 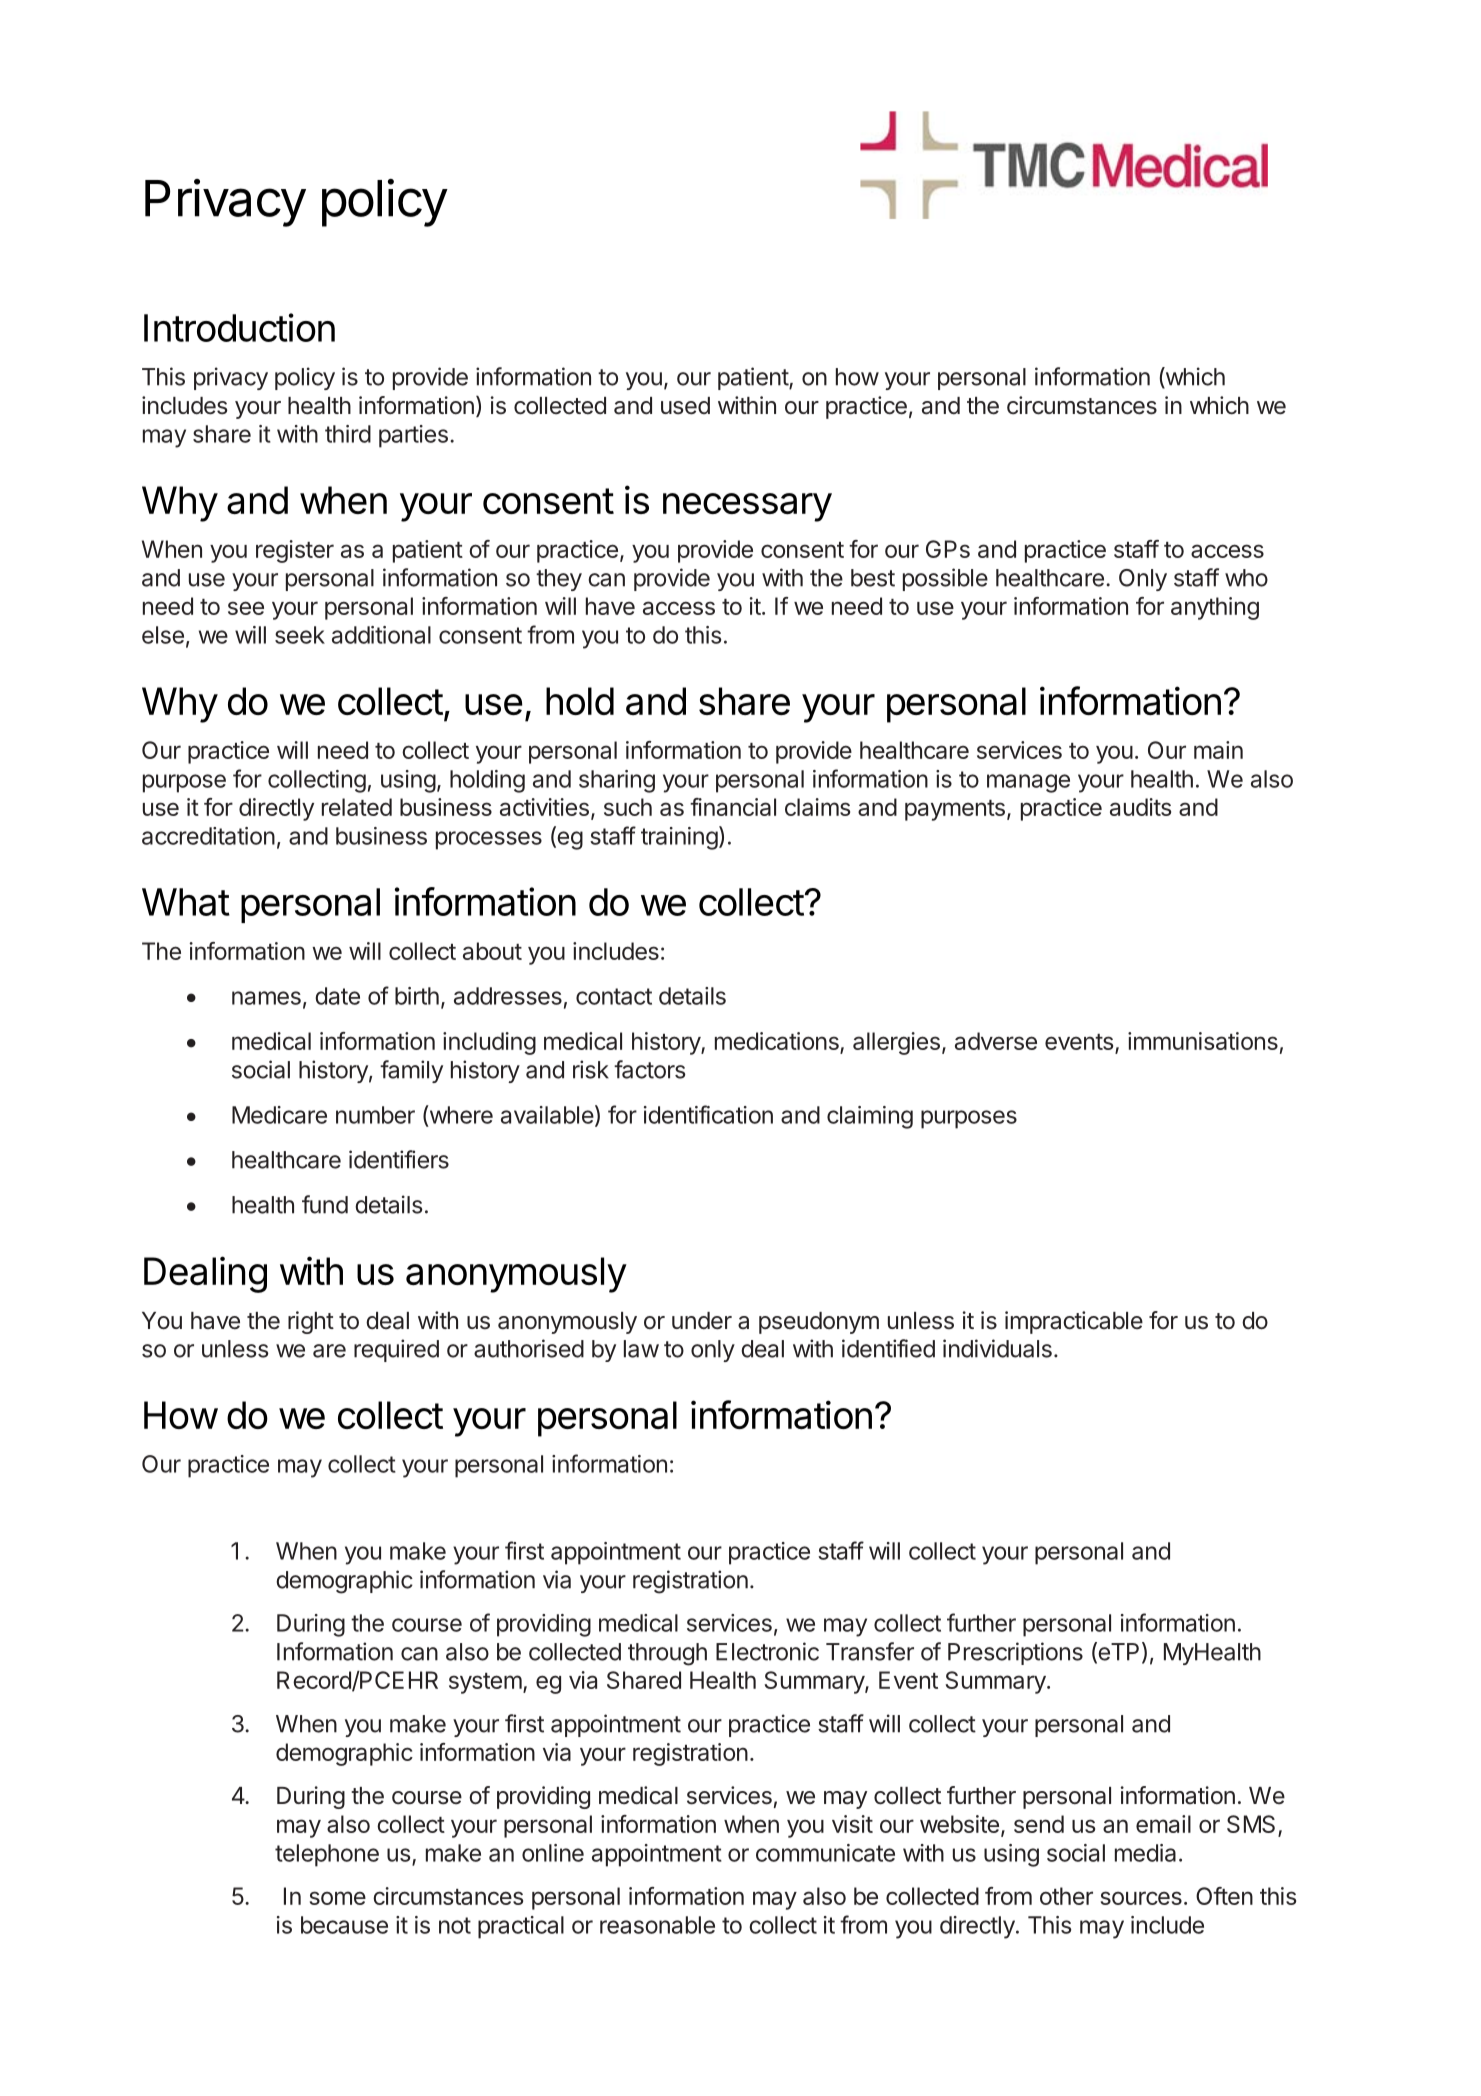 I want to click on telephone, so click(x=327, y=1855).
